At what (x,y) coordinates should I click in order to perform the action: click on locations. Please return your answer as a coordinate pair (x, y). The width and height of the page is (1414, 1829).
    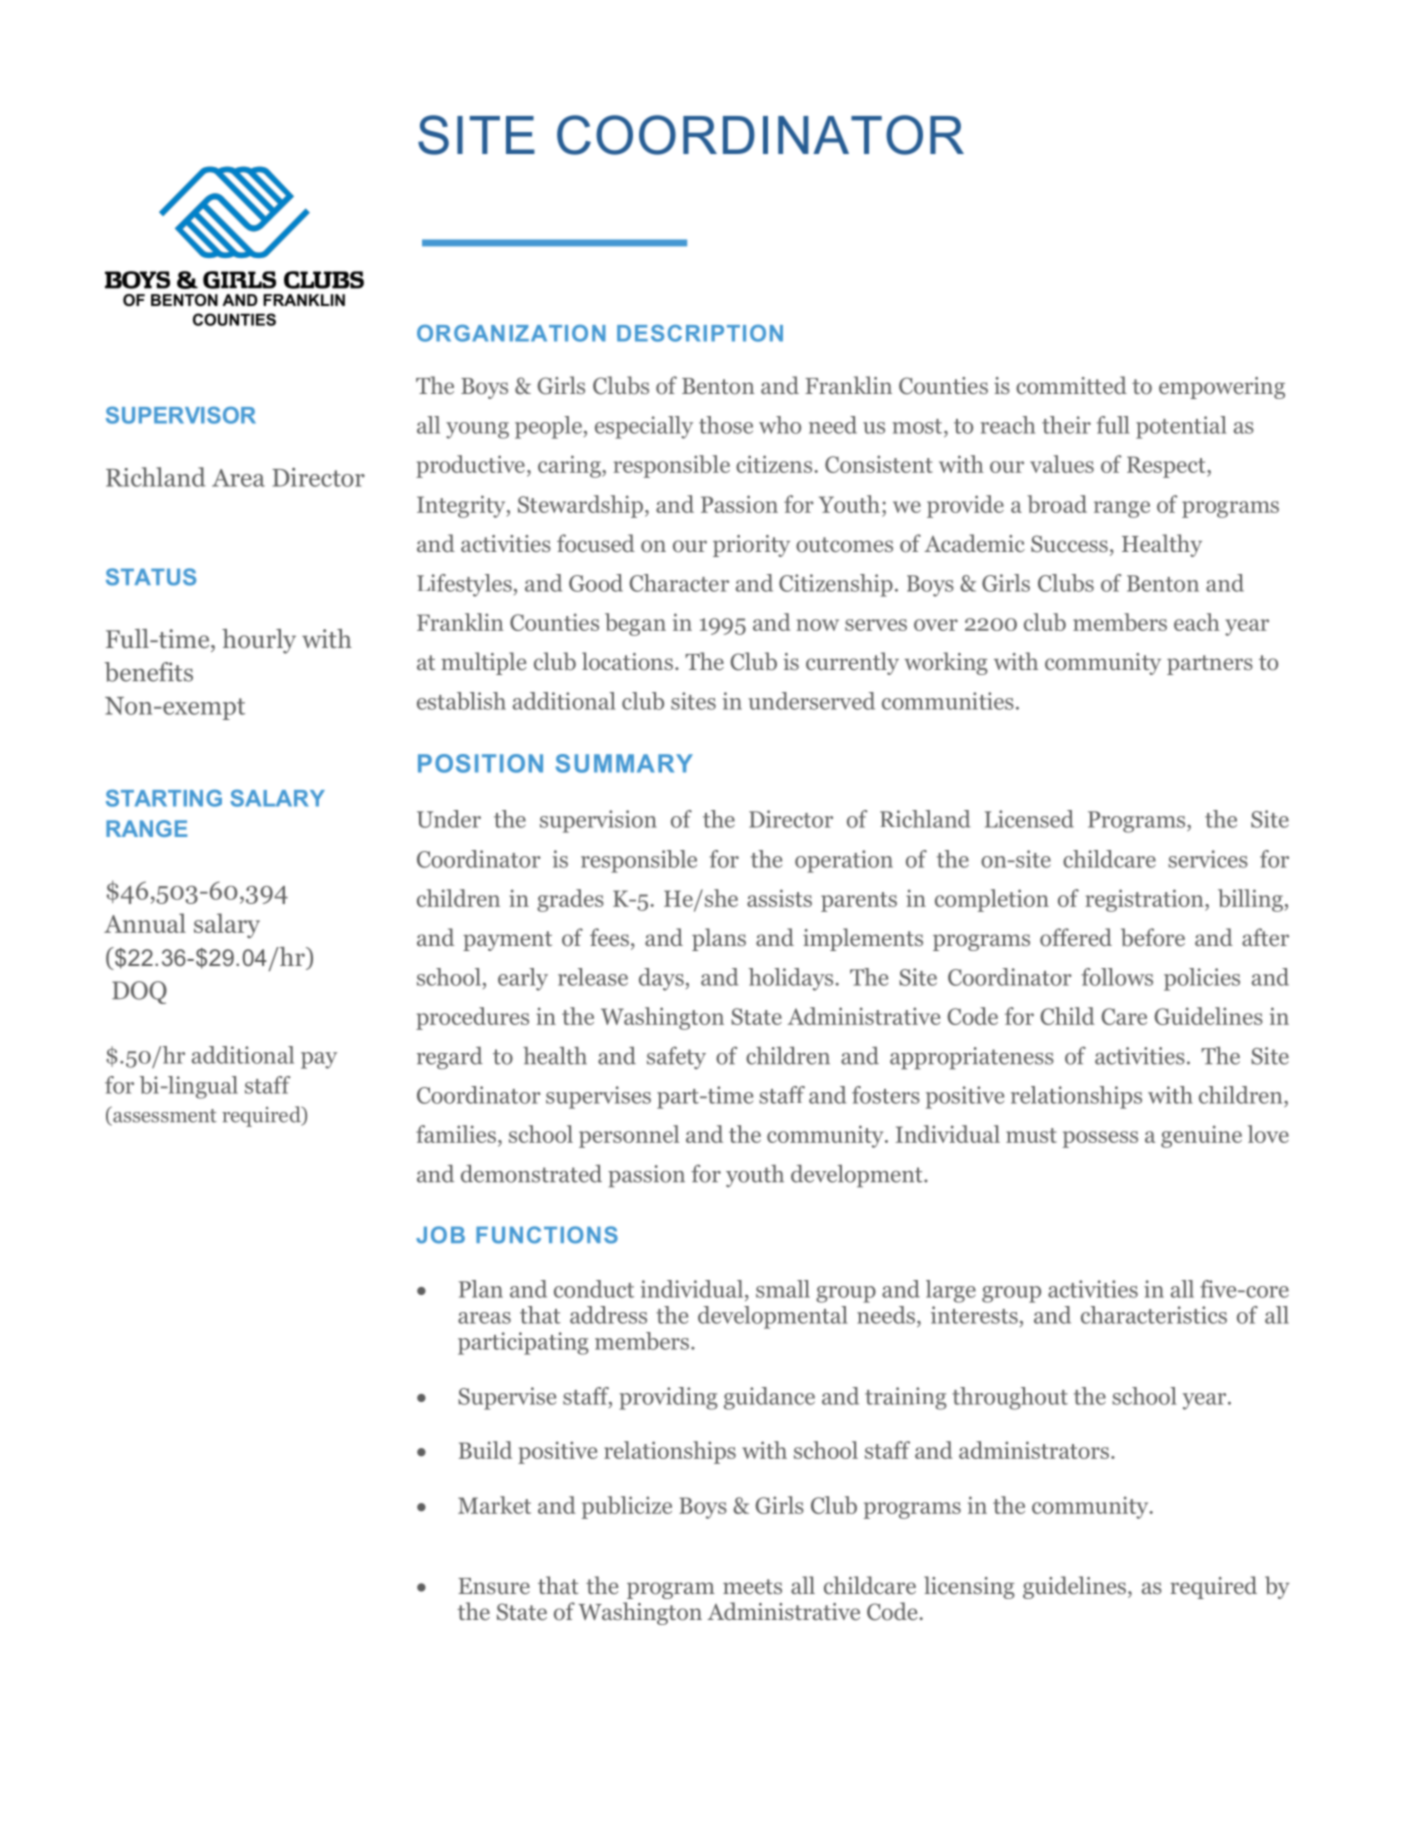
    Looking at the image, I should click on (627, 661).
